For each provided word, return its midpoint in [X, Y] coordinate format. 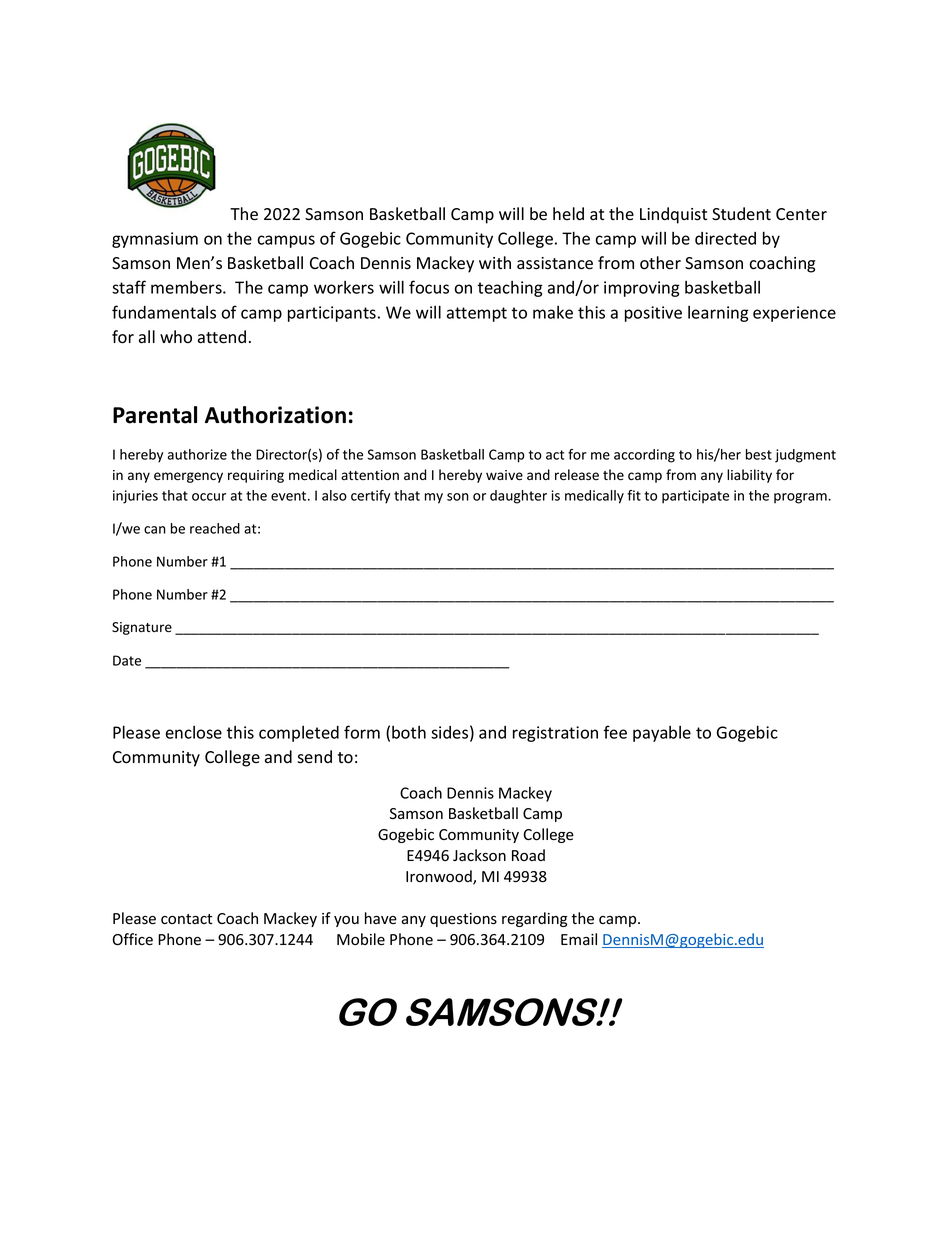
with [495, 262]
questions [463, 920]
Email [579, 939]
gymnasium [155, 240]
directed [725, 238]
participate [695, 497]
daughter [518, 497]
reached [215, 528]
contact [186, 919]
